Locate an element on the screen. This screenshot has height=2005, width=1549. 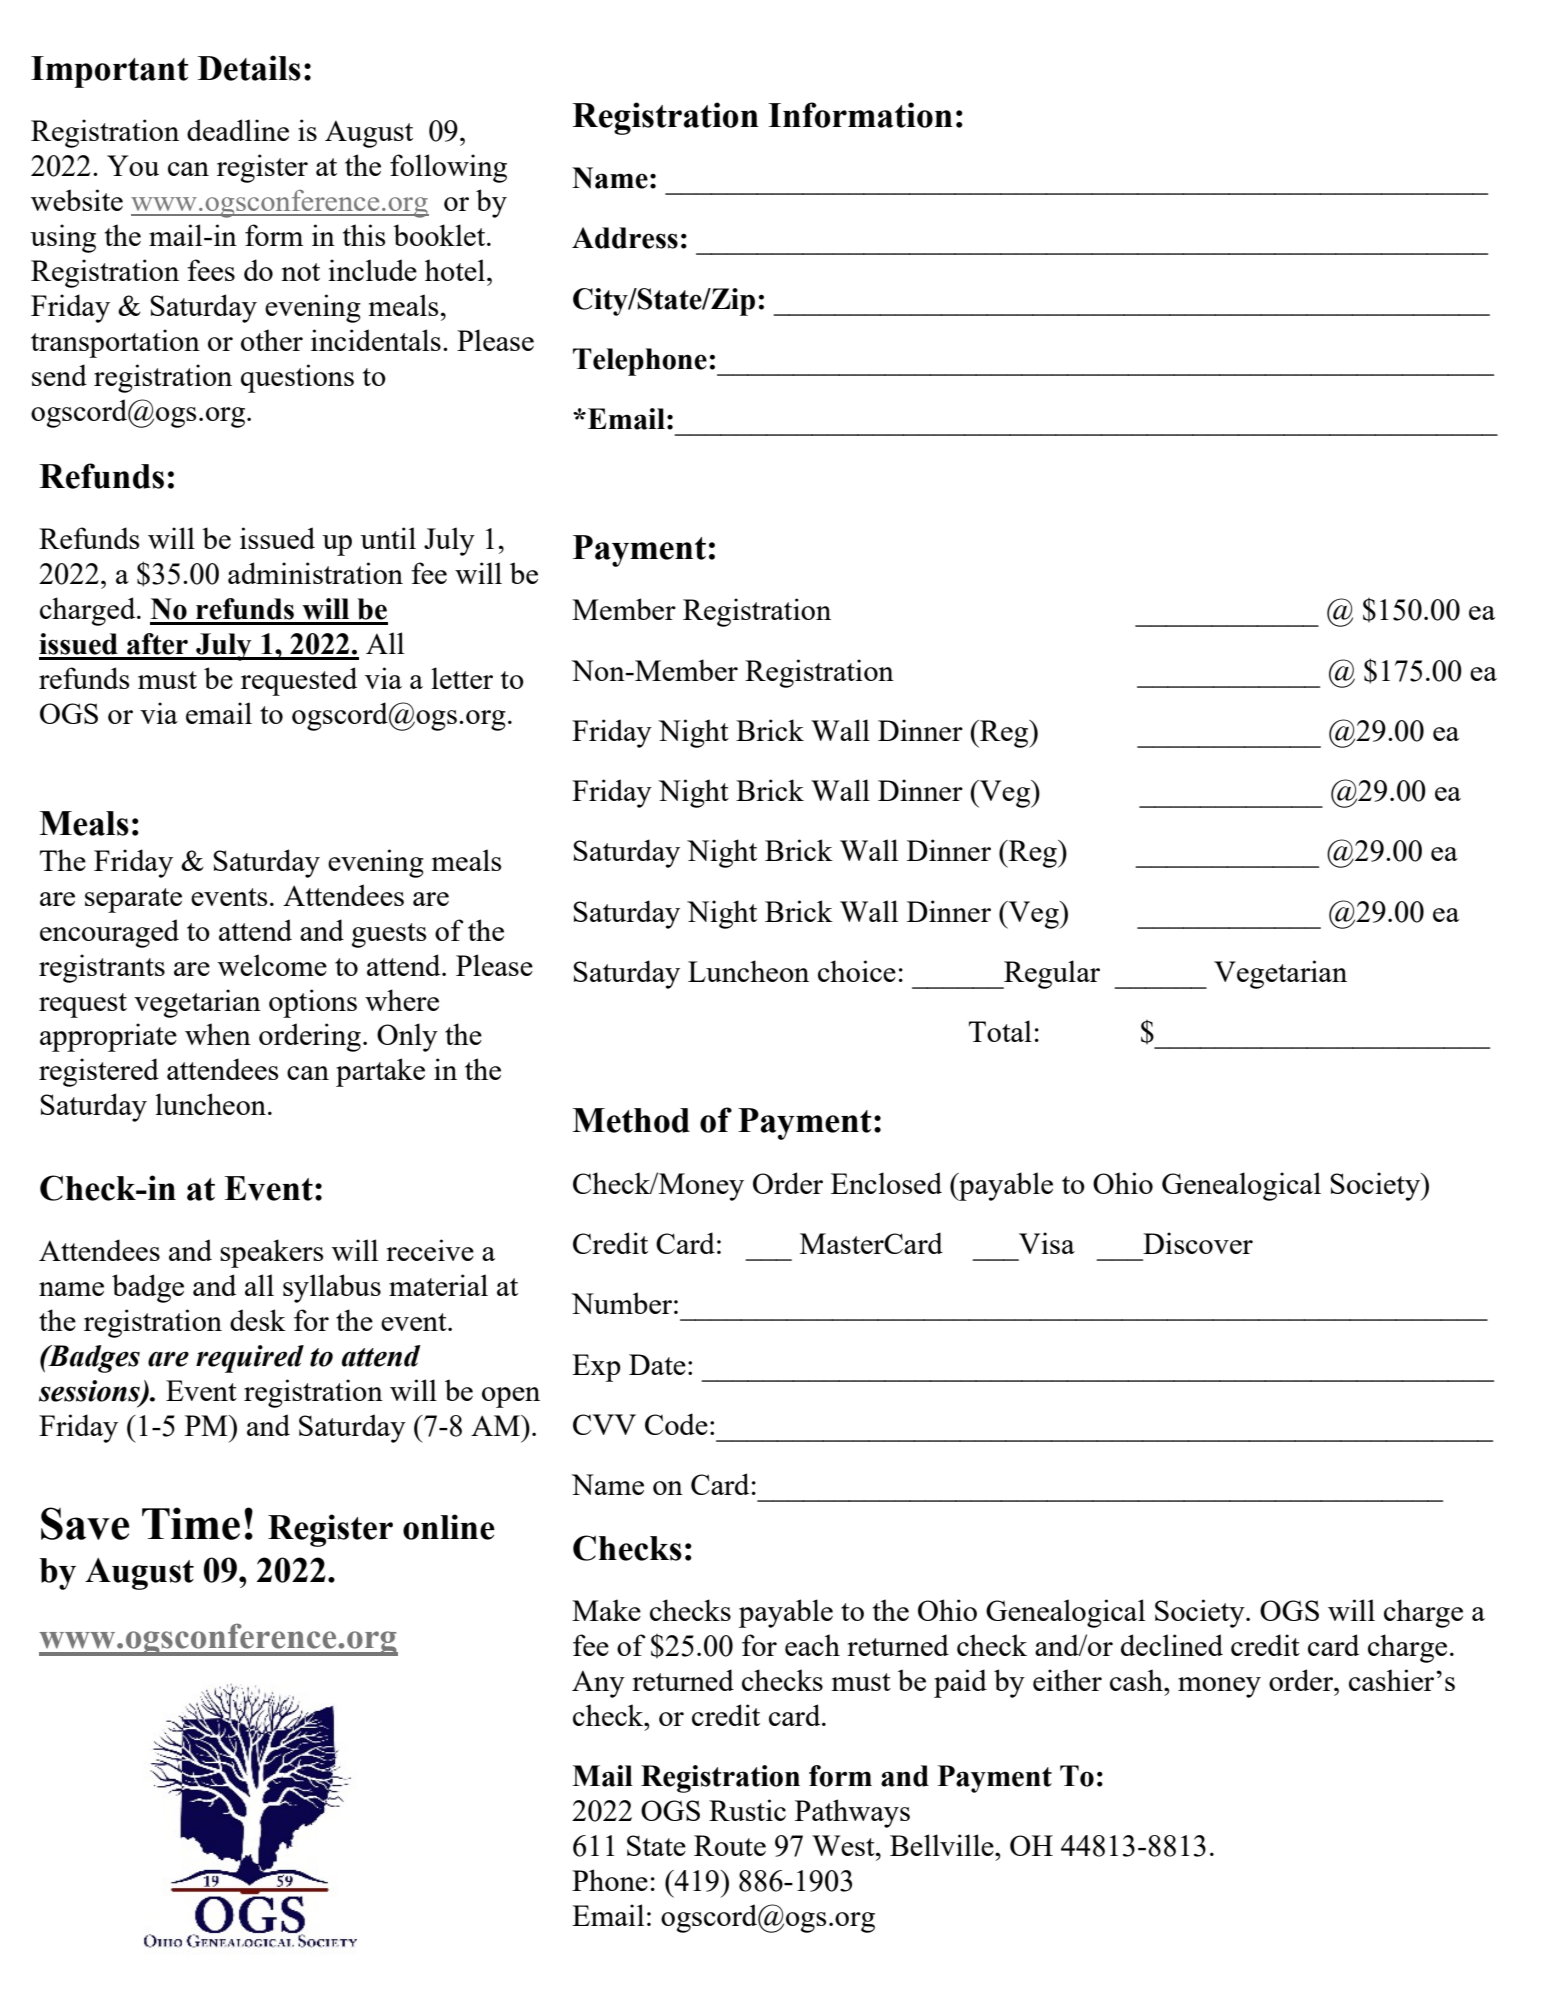
welcome is located at coordinates (272, 965).
